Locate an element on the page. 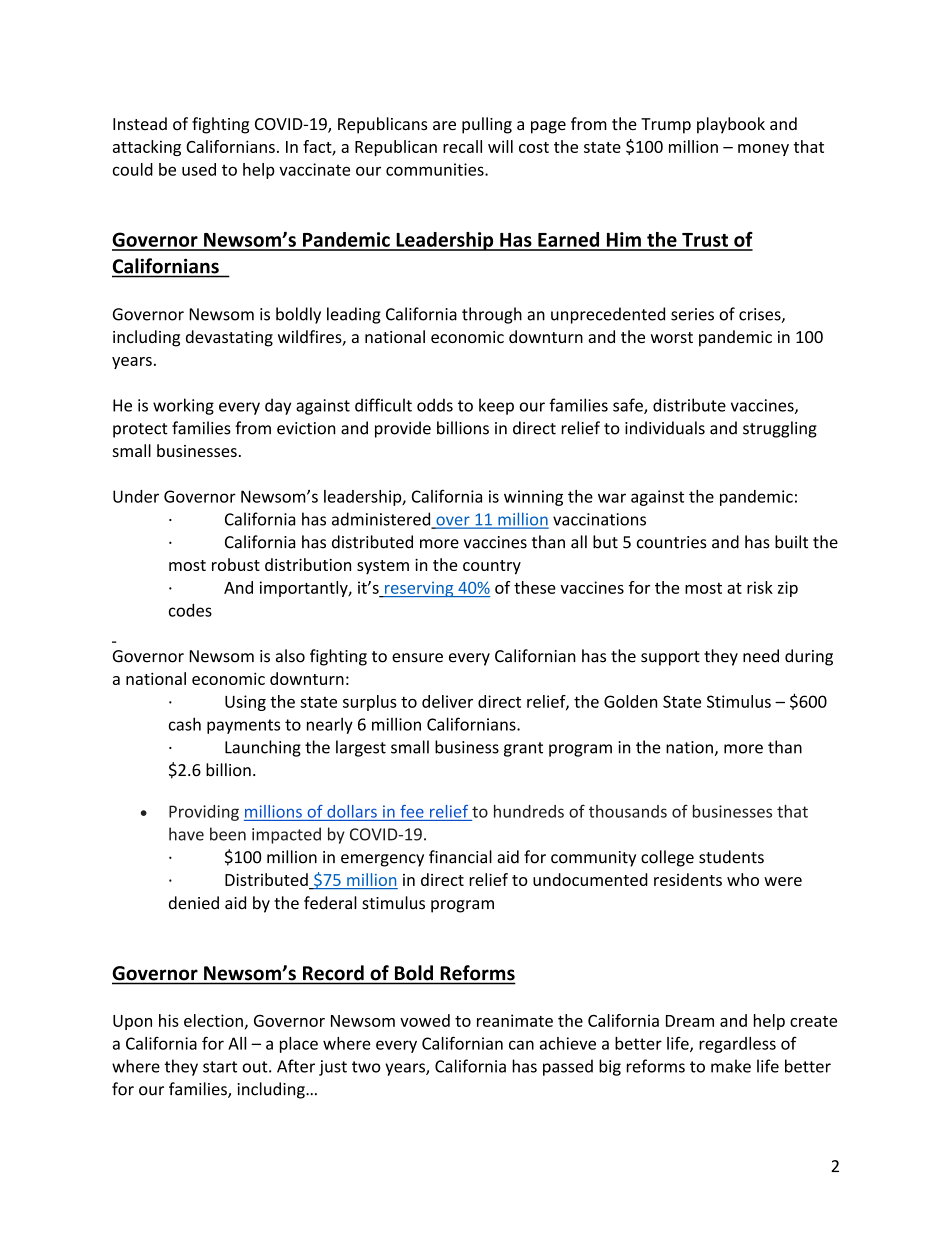  country is located at coordinates (492, 567).
